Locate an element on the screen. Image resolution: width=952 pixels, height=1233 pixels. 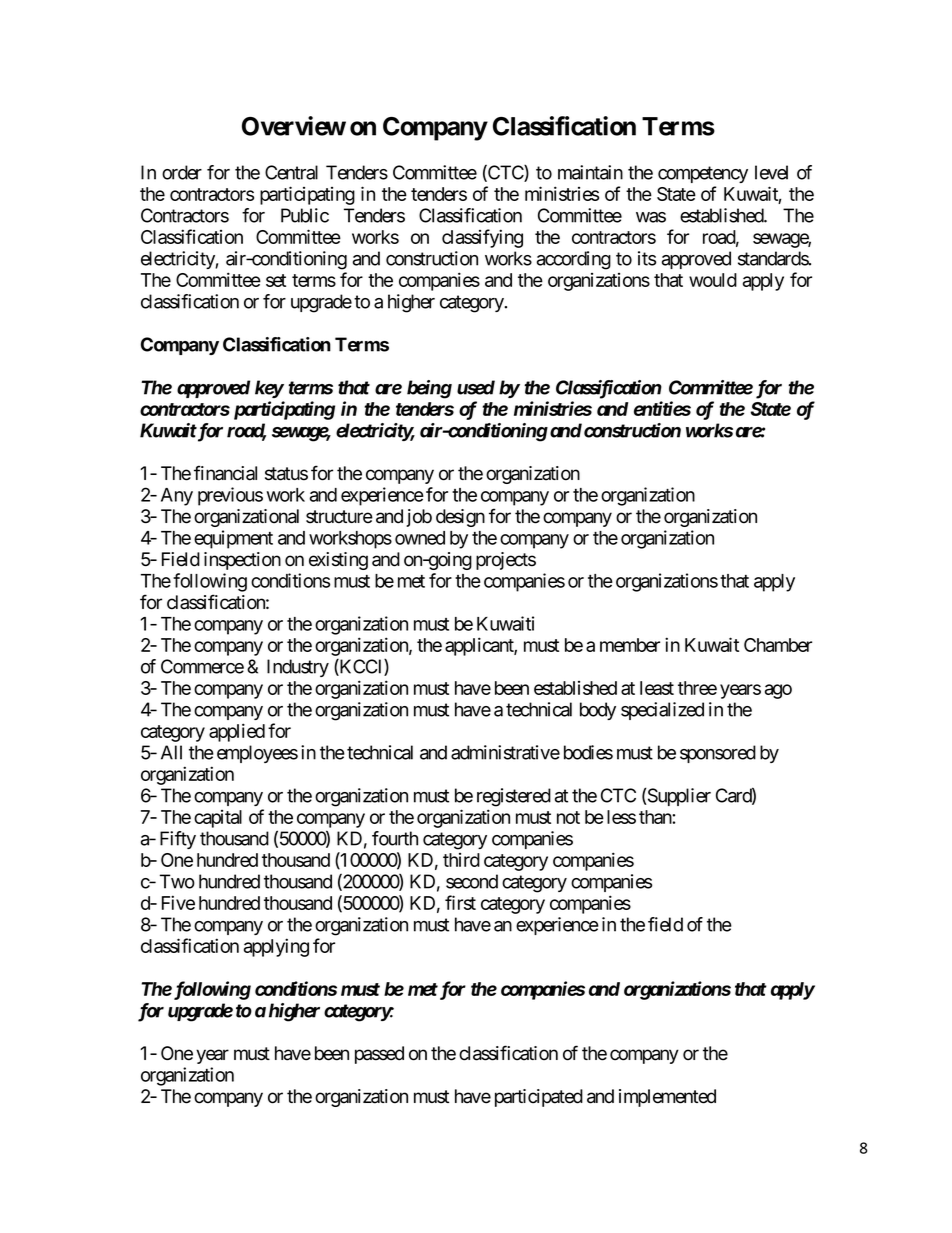
would is located at coordinates (713, 280).
